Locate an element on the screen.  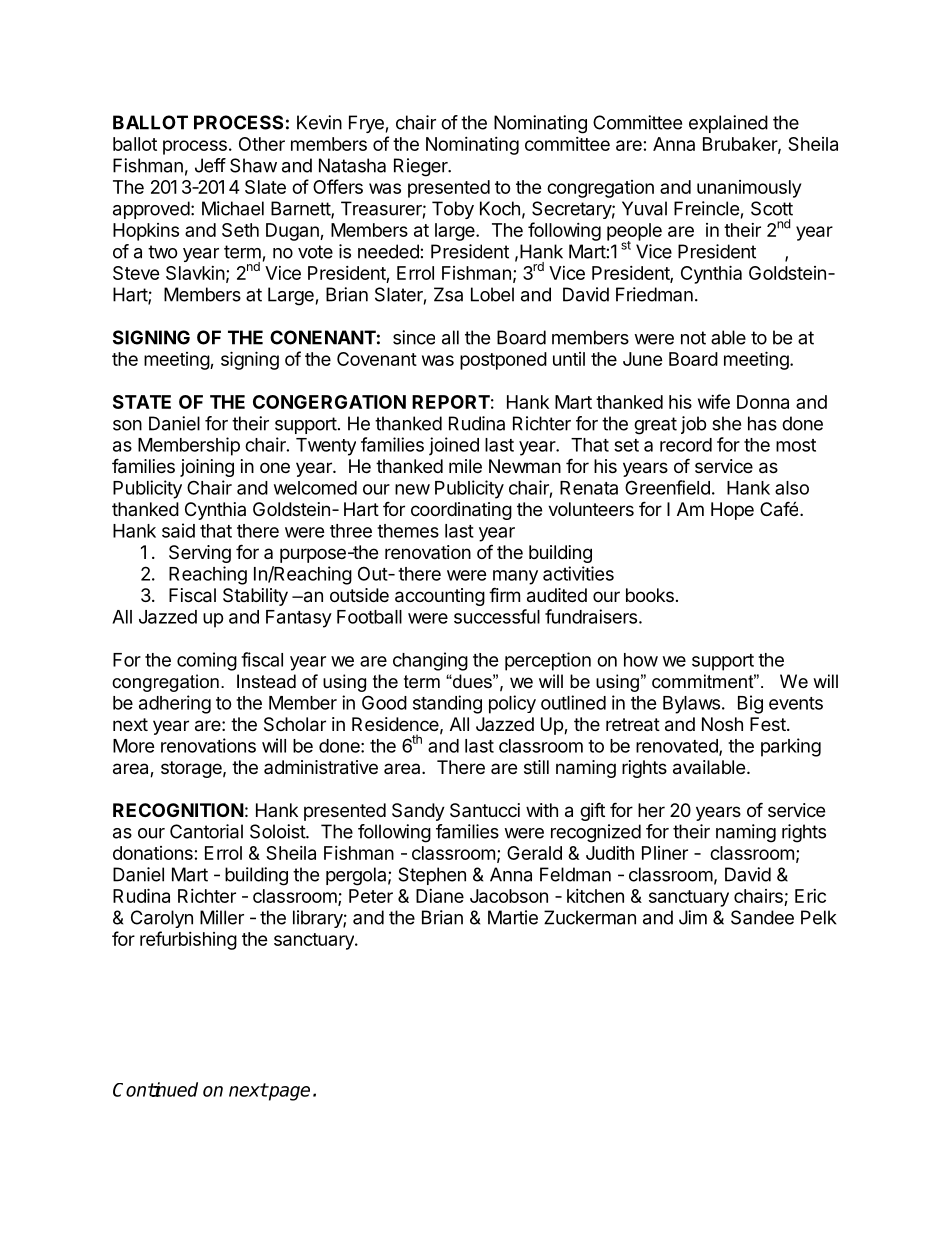
Jeff is located at coordinates (210, 165).
